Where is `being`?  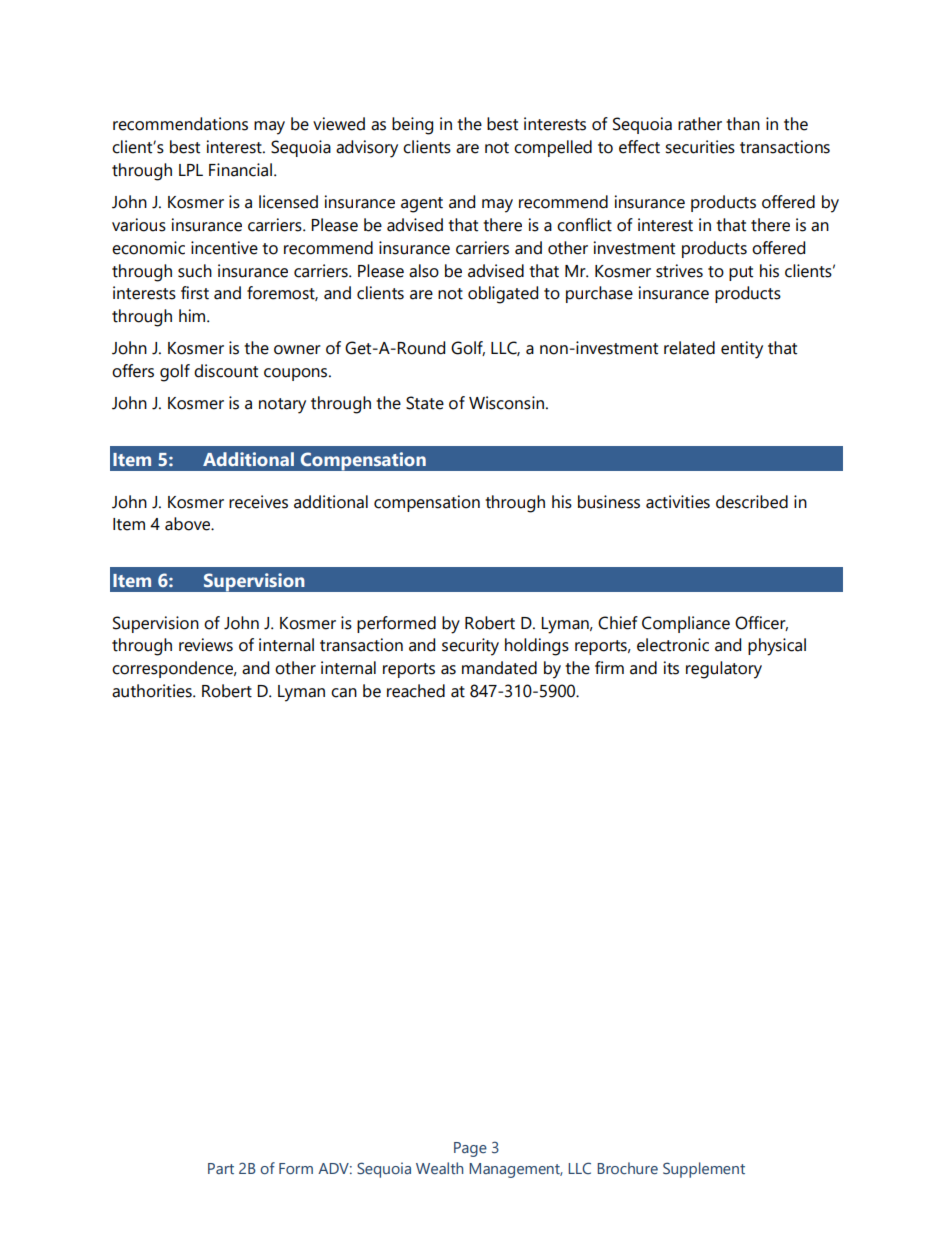 being is located at coordinates (412, 126).
